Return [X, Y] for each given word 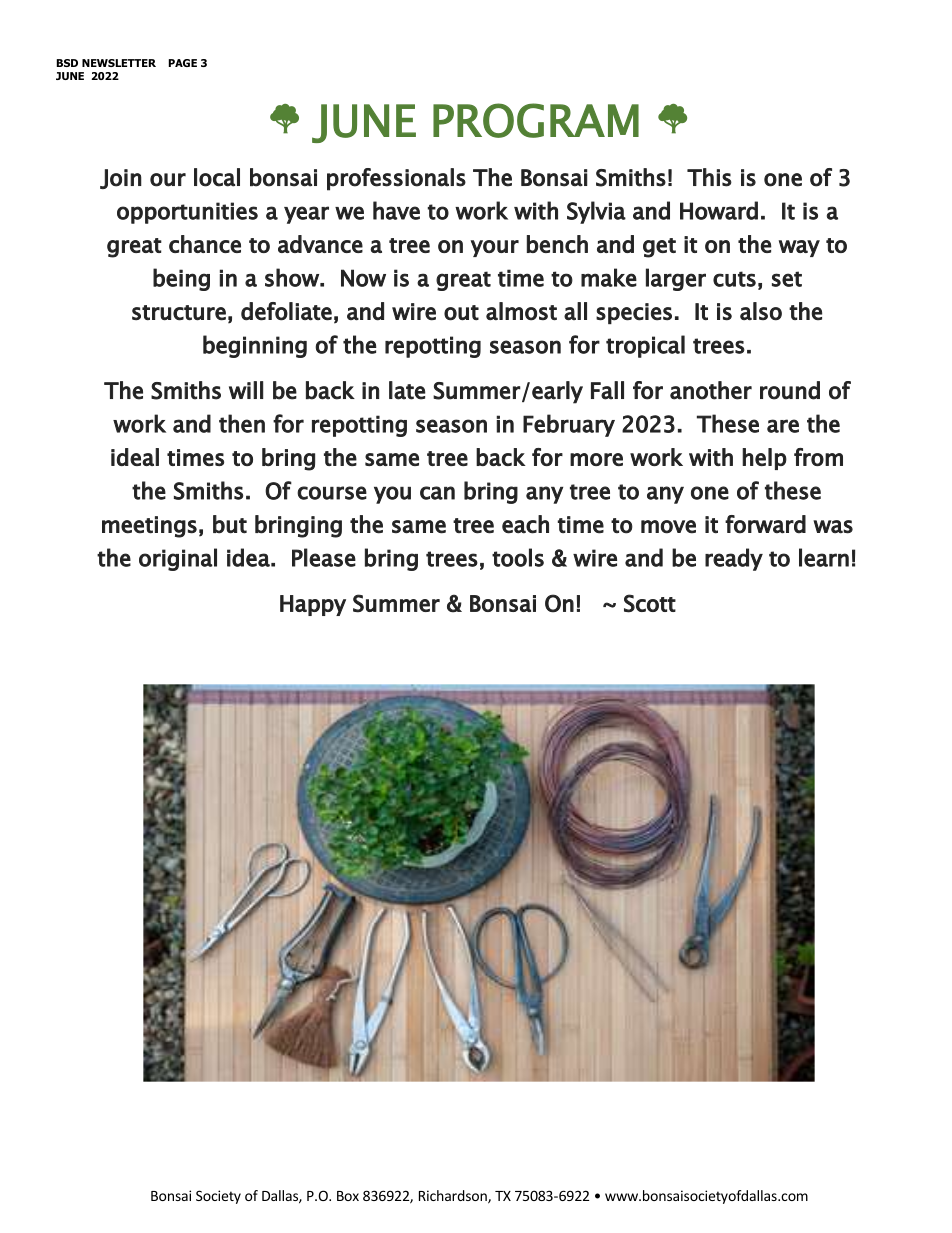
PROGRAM [536, 120]
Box [348, 1196]
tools [518, 557]
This [709, 177]
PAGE [183, 63]
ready [734, 559]
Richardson [454, 1197]
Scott [650, 603]
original [178, 559]
